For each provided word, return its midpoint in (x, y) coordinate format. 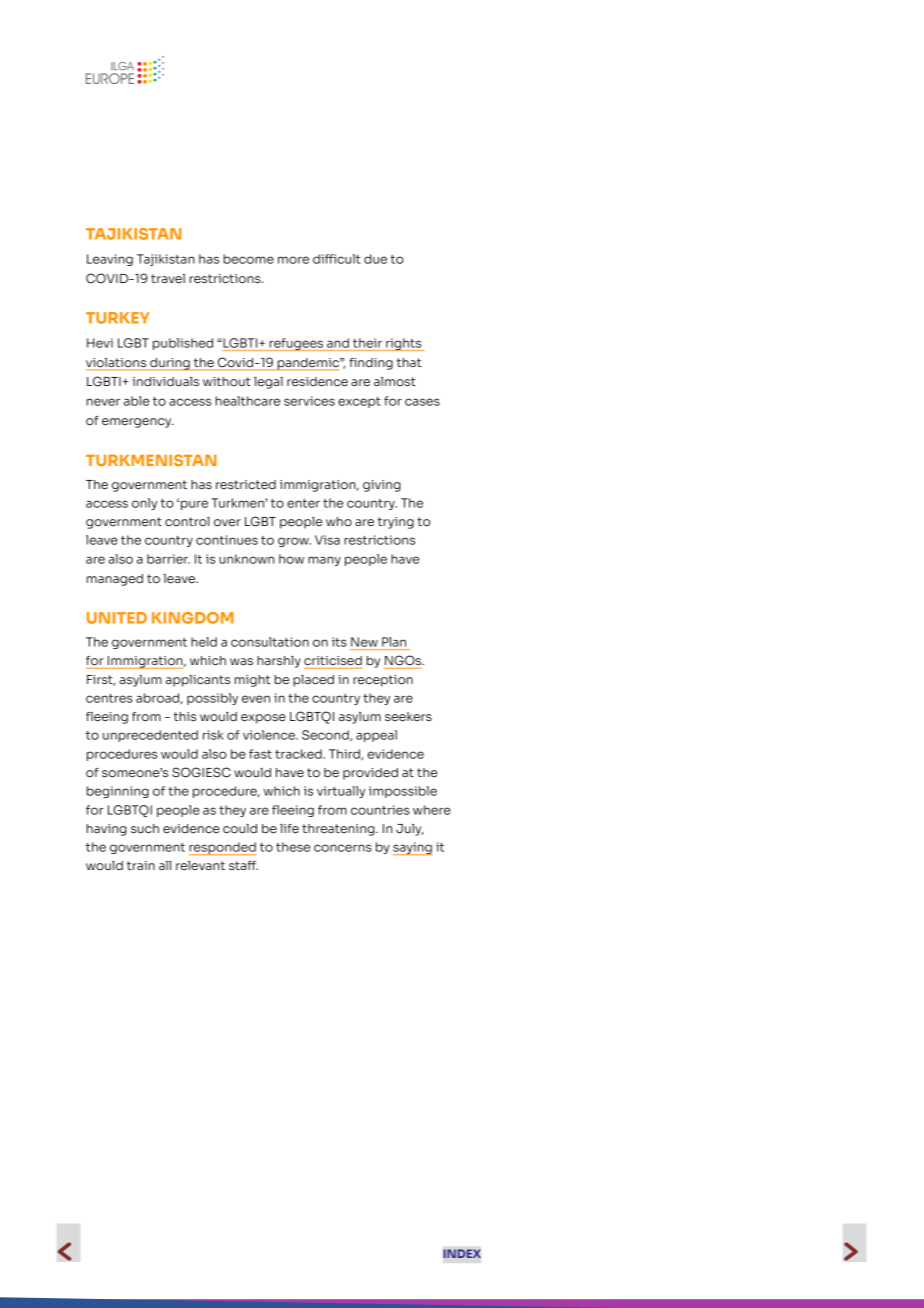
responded (223, 848)
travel (168, 279)
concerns (343, 848)
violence (270, 735)
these (293, 847)
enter (303, 503)
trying (395, 523)
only (144, 504)
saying (413, 848)
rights (404, 344)
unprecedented (150, 736)
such (145, 829)
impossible (403, 792)
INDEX (462, 1253)
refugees (296, 344)
